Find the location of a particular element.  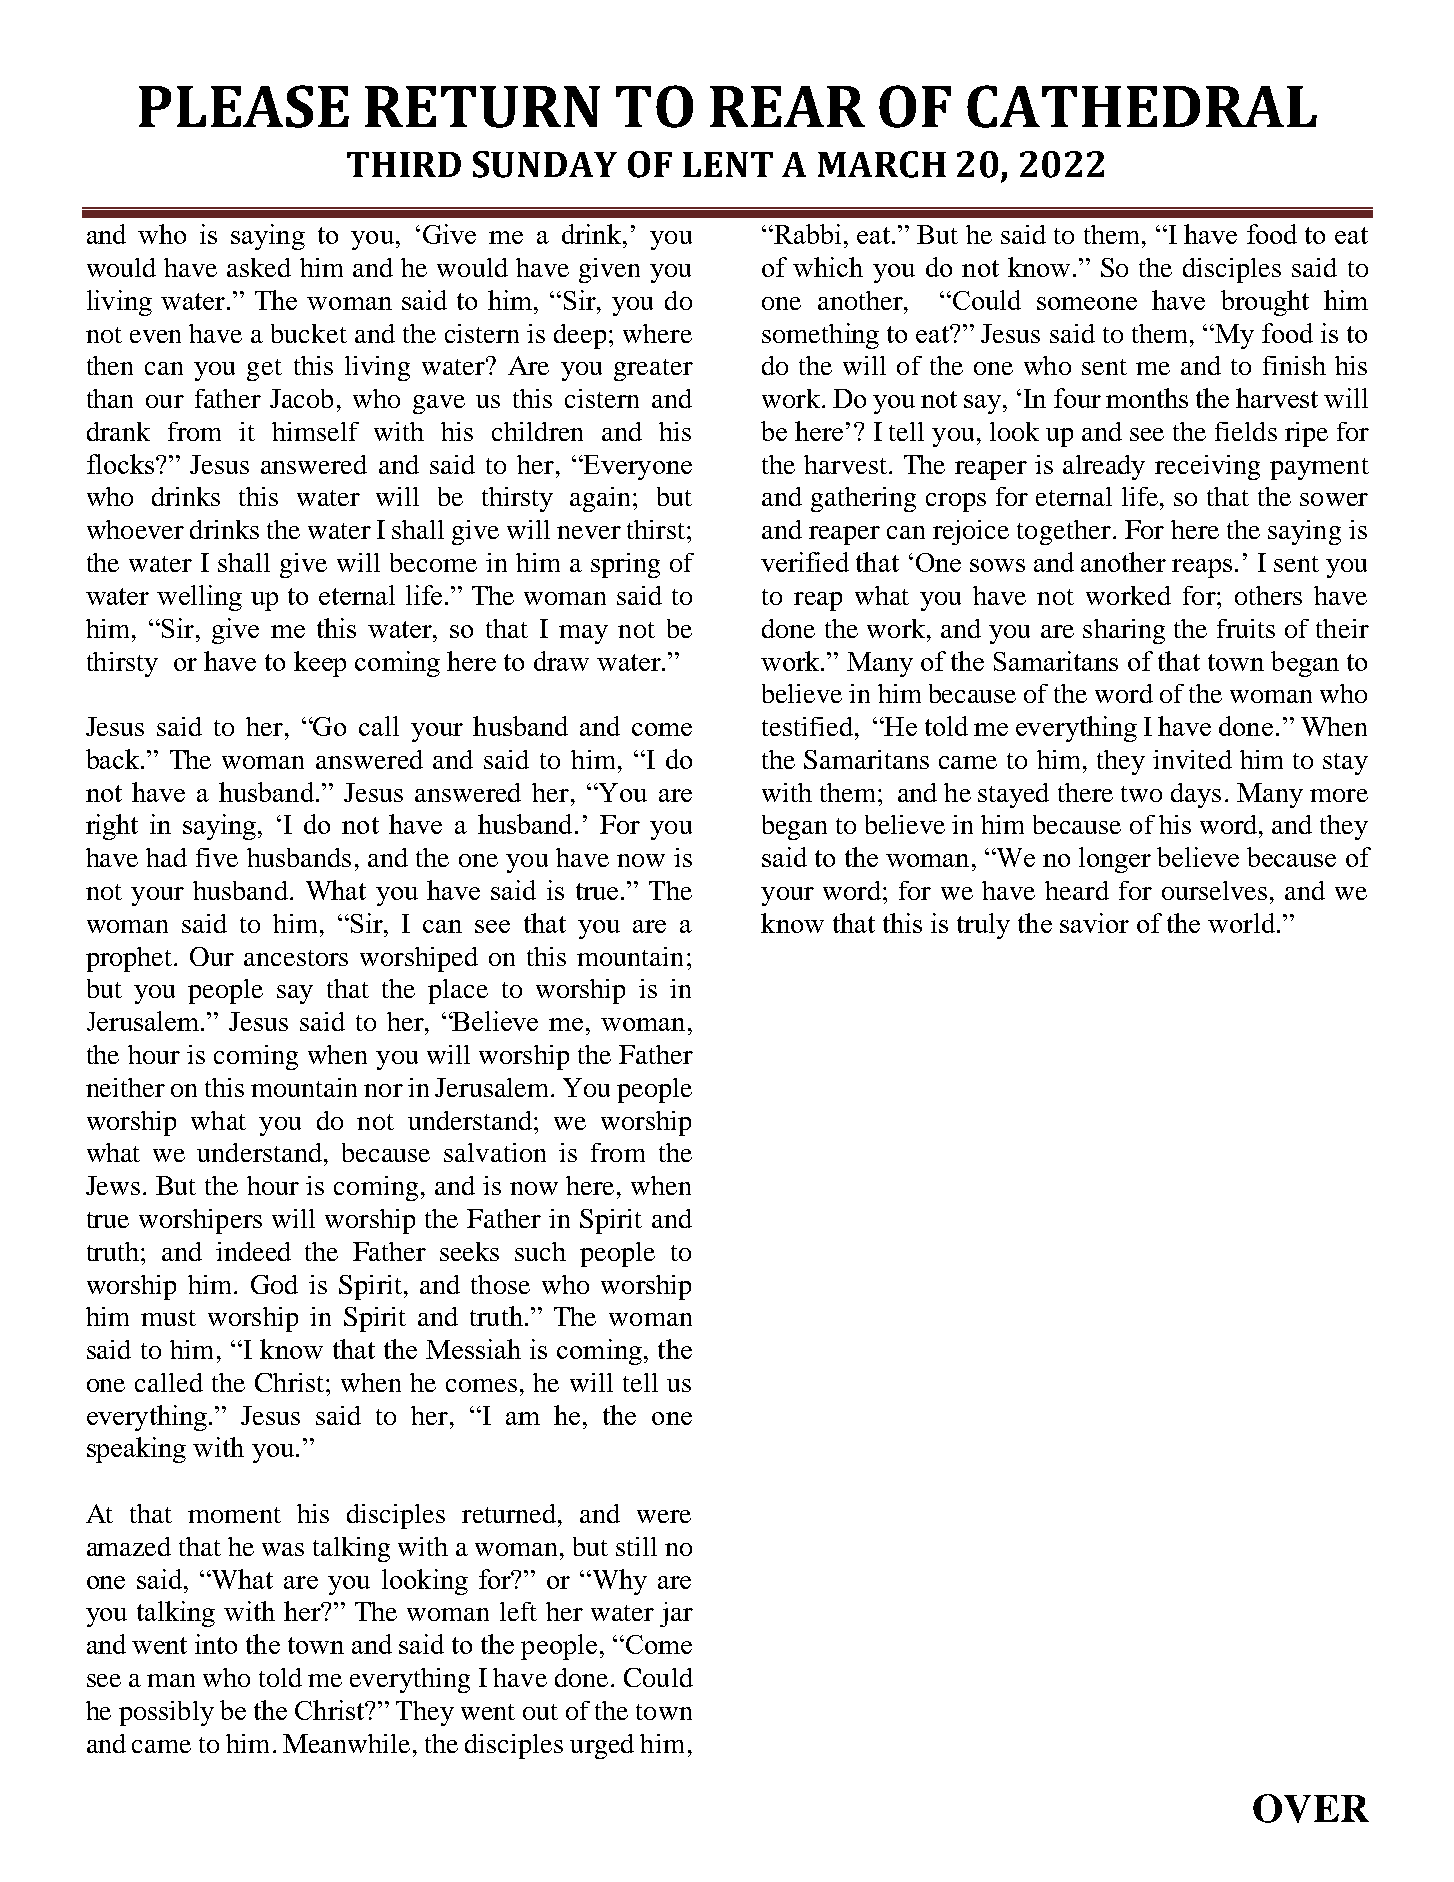

others is located at coordinates (1268, 595).
